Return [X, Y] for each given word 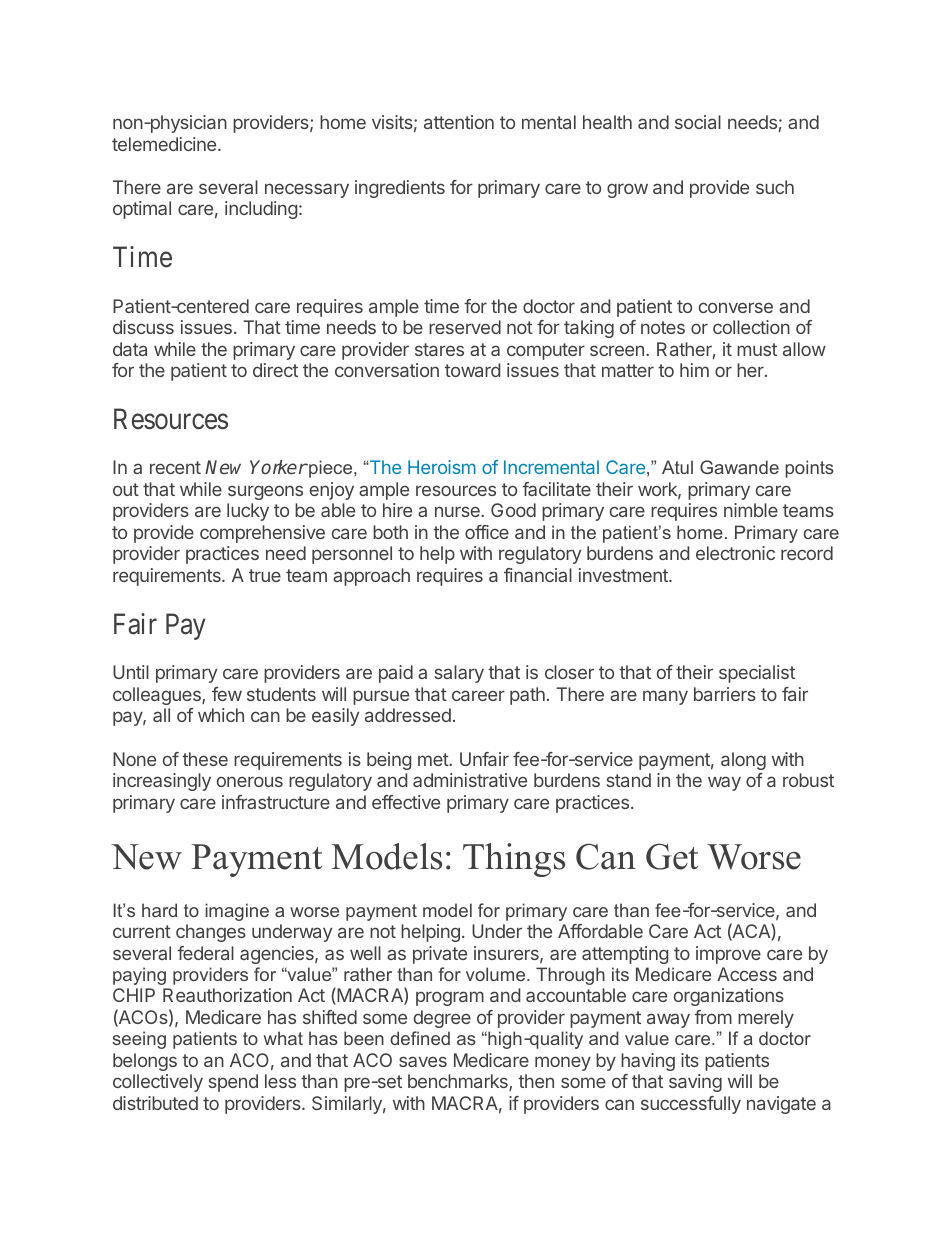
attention [459, 122]
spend [233, 1083]
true [265, 575]
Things [514, 860]
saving [695, 1083]
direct [275, 370]
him [694, 370]
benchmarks [459, 1082]
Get [672, 856]
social [698, 122]
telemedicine [165, 144]
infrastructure [276, 802]
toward [472, 370]
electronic [735, 553]
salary [459, 674]
